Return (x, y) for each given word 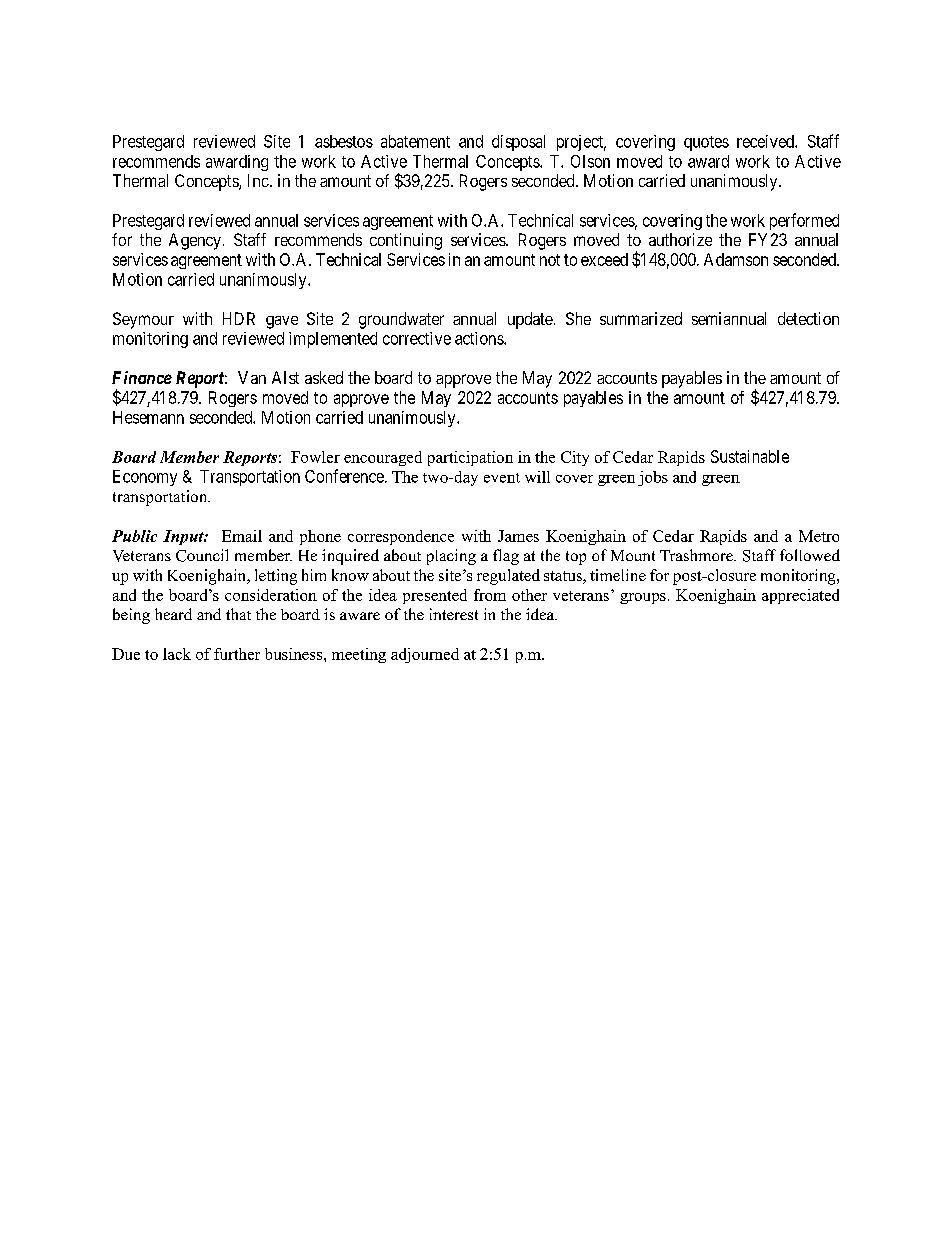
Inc (258, 180)
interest (454, 614)
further (237, 654)
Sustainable (750, 456)
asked (324, 377)
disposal (518, 143)
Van (252, 377)
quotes (706, 143)
